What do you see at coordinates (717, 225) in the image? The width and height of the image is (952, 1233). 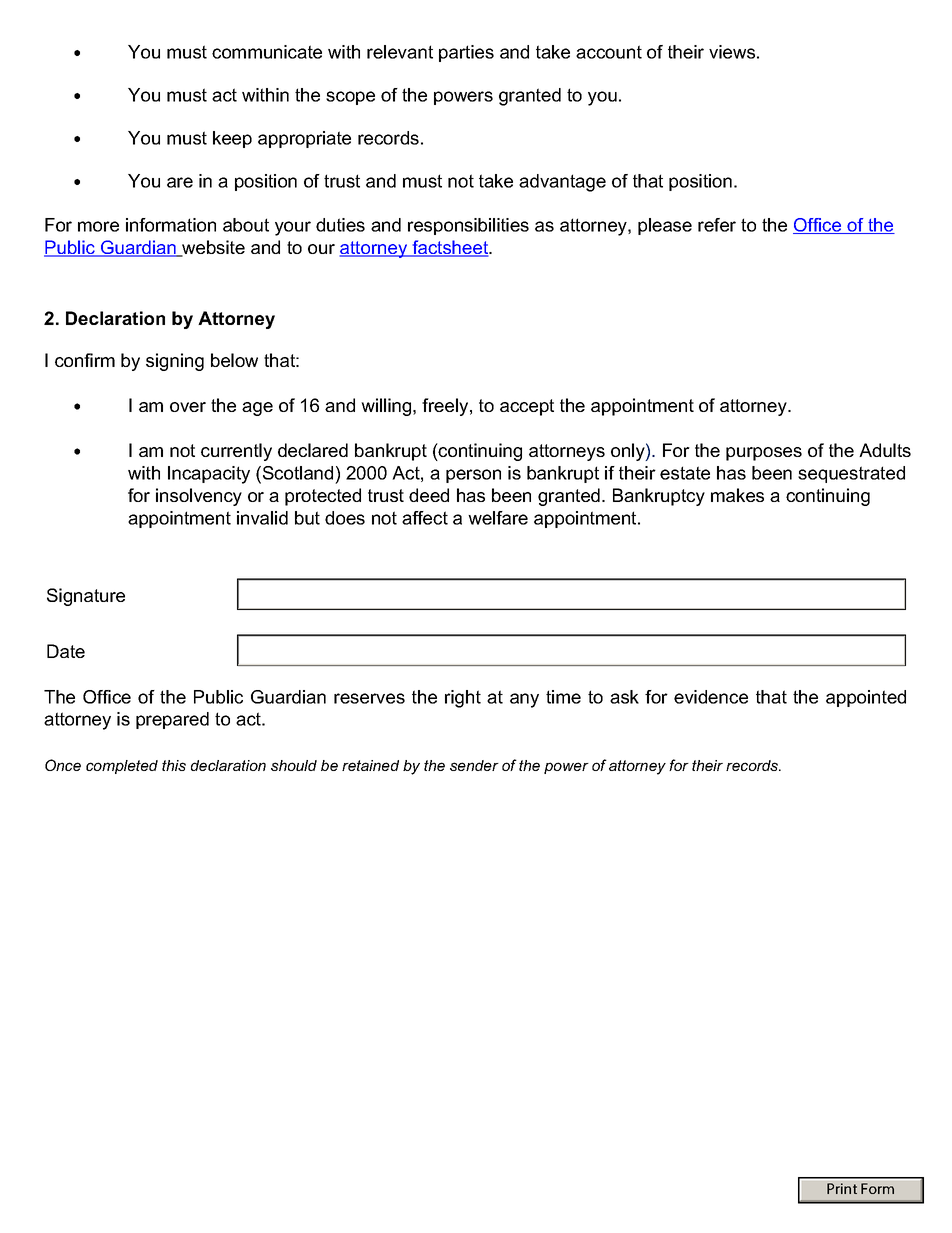 I see `refer` at bounding box center [717, 225].
